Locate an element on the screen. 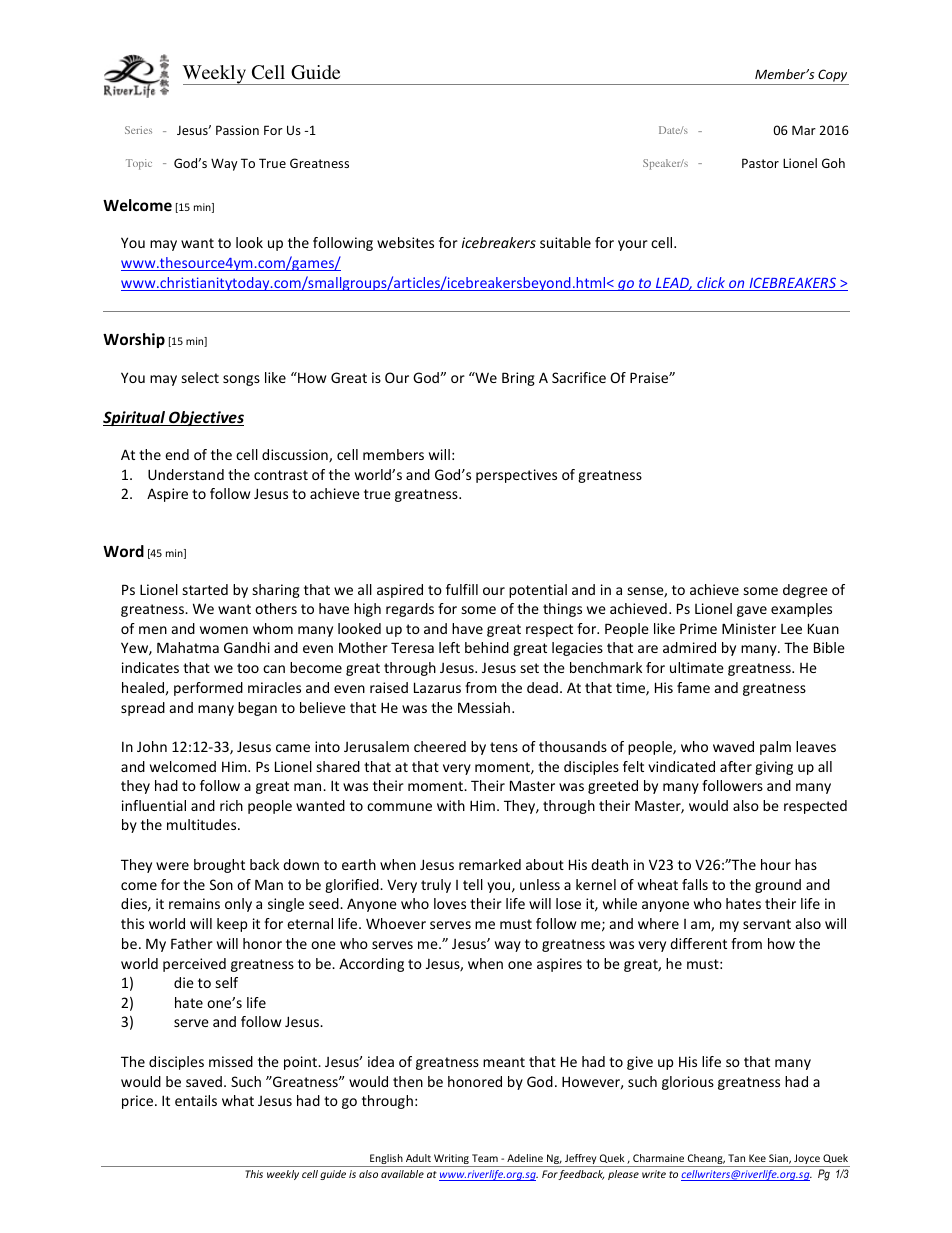  degree is located at coordinates (805, 591).
